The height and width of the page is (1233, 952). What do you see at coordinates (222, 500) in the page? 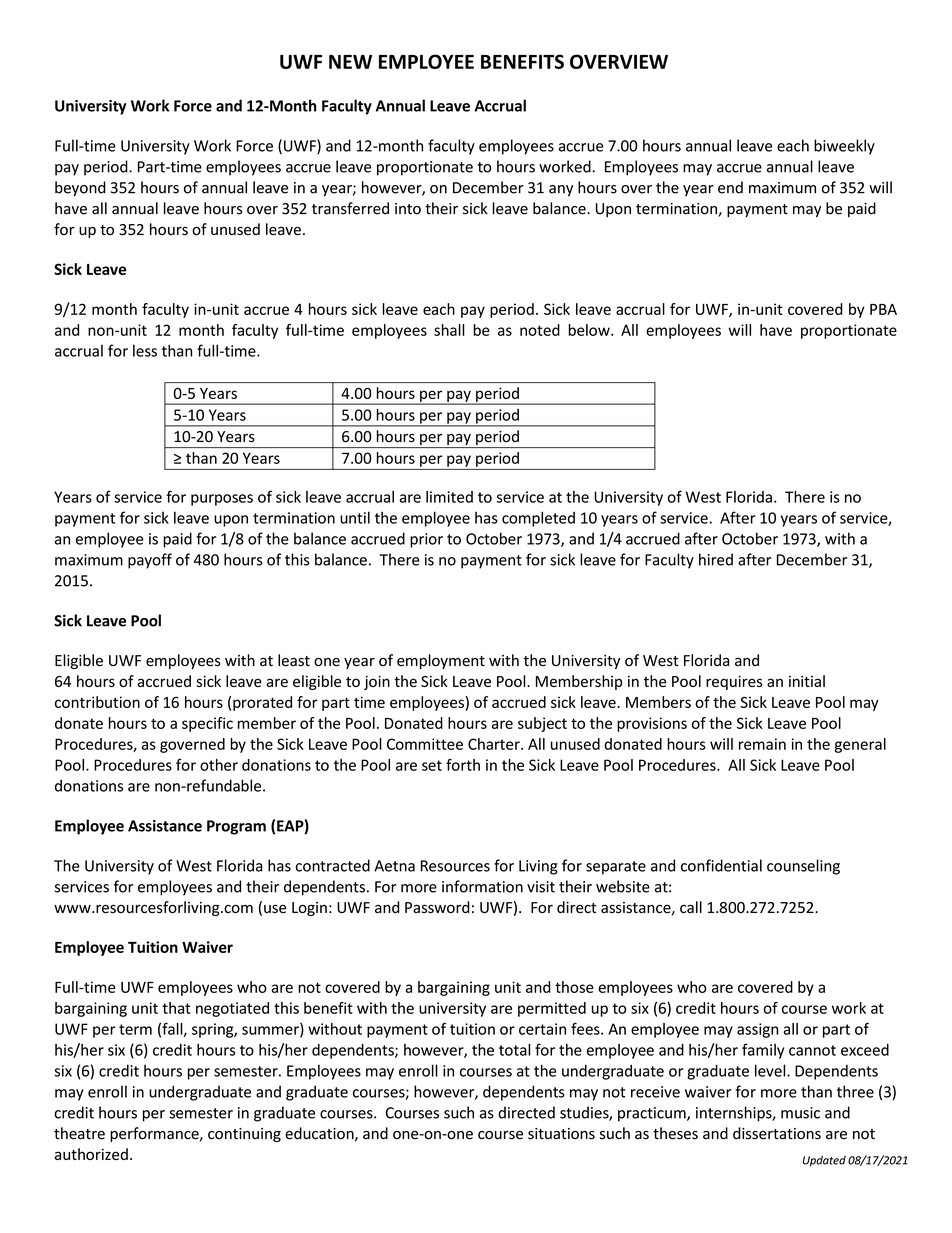
I see `purposes` at bounding box center [222, 500].
